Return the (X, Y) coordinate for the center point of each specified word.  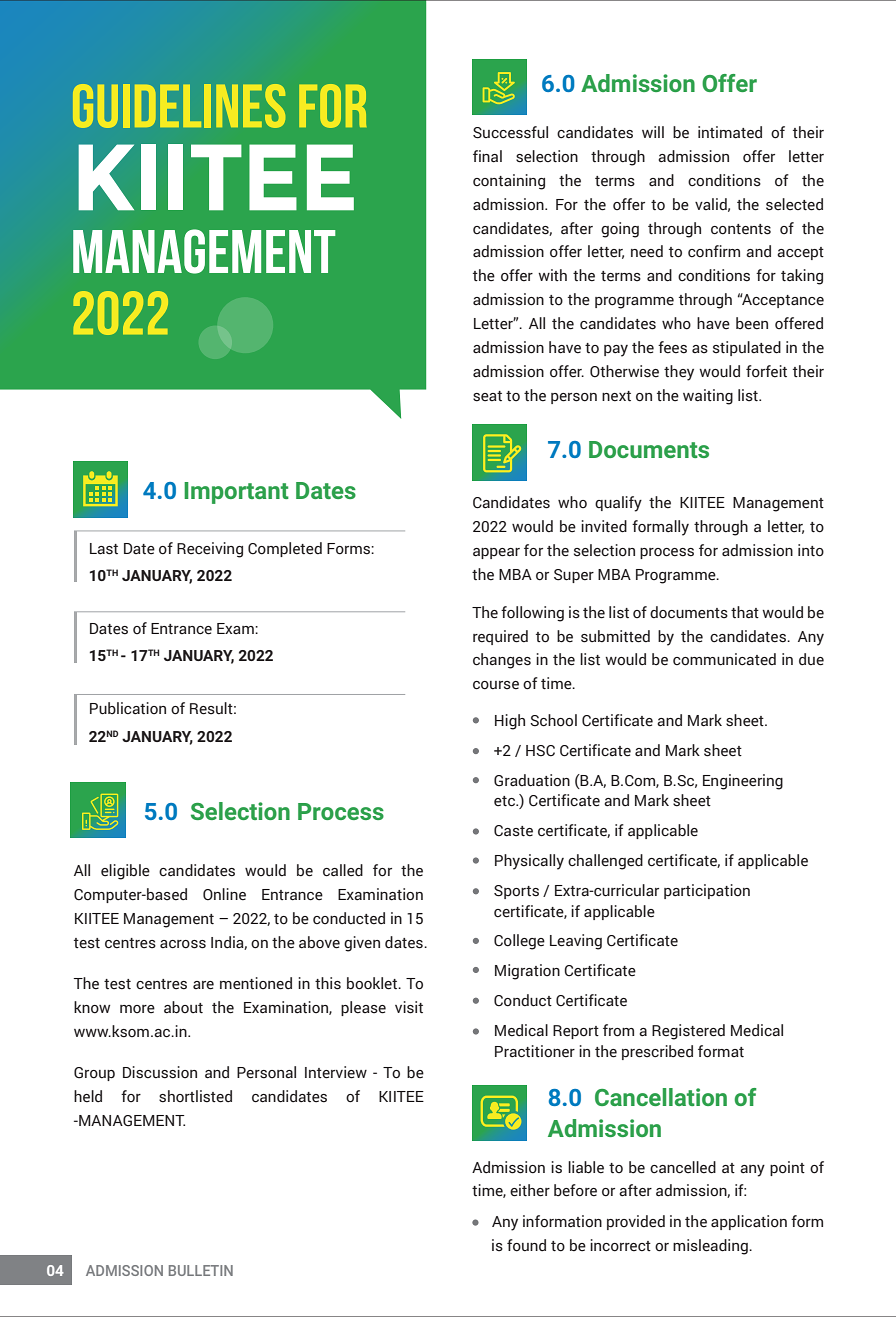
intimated (730, 132)
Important (236, 493)
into (811, 550)
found (526, 1245)
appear (496, 553)
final (487, 156)
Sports (516, 892)
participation (707, 891)
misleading (711, 1247)
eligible (125, 872)
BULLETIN (201, 1270)
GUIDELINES (179, 106)
